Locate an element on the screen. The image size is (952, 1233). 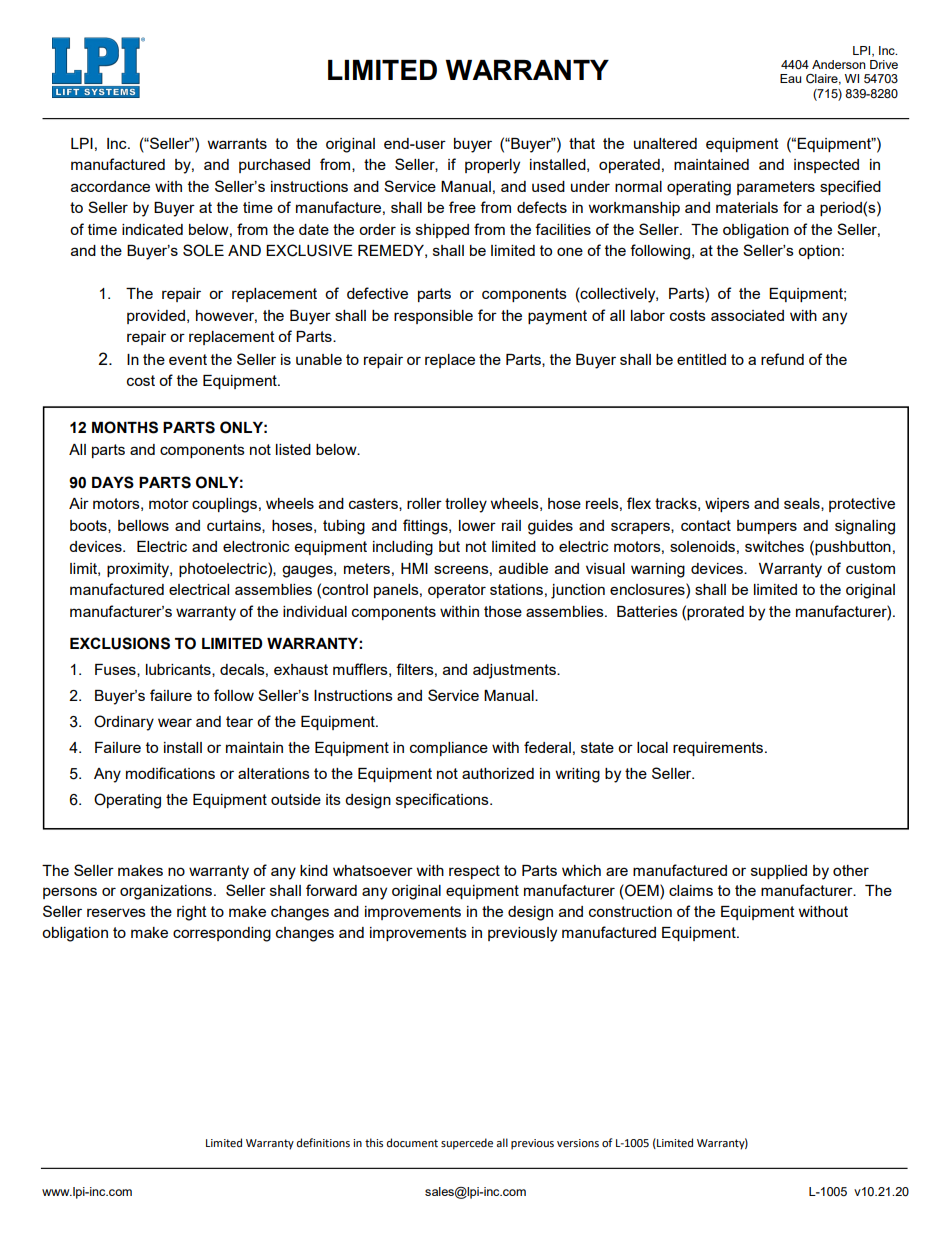
organizations is located at coordinates (166, 892).
